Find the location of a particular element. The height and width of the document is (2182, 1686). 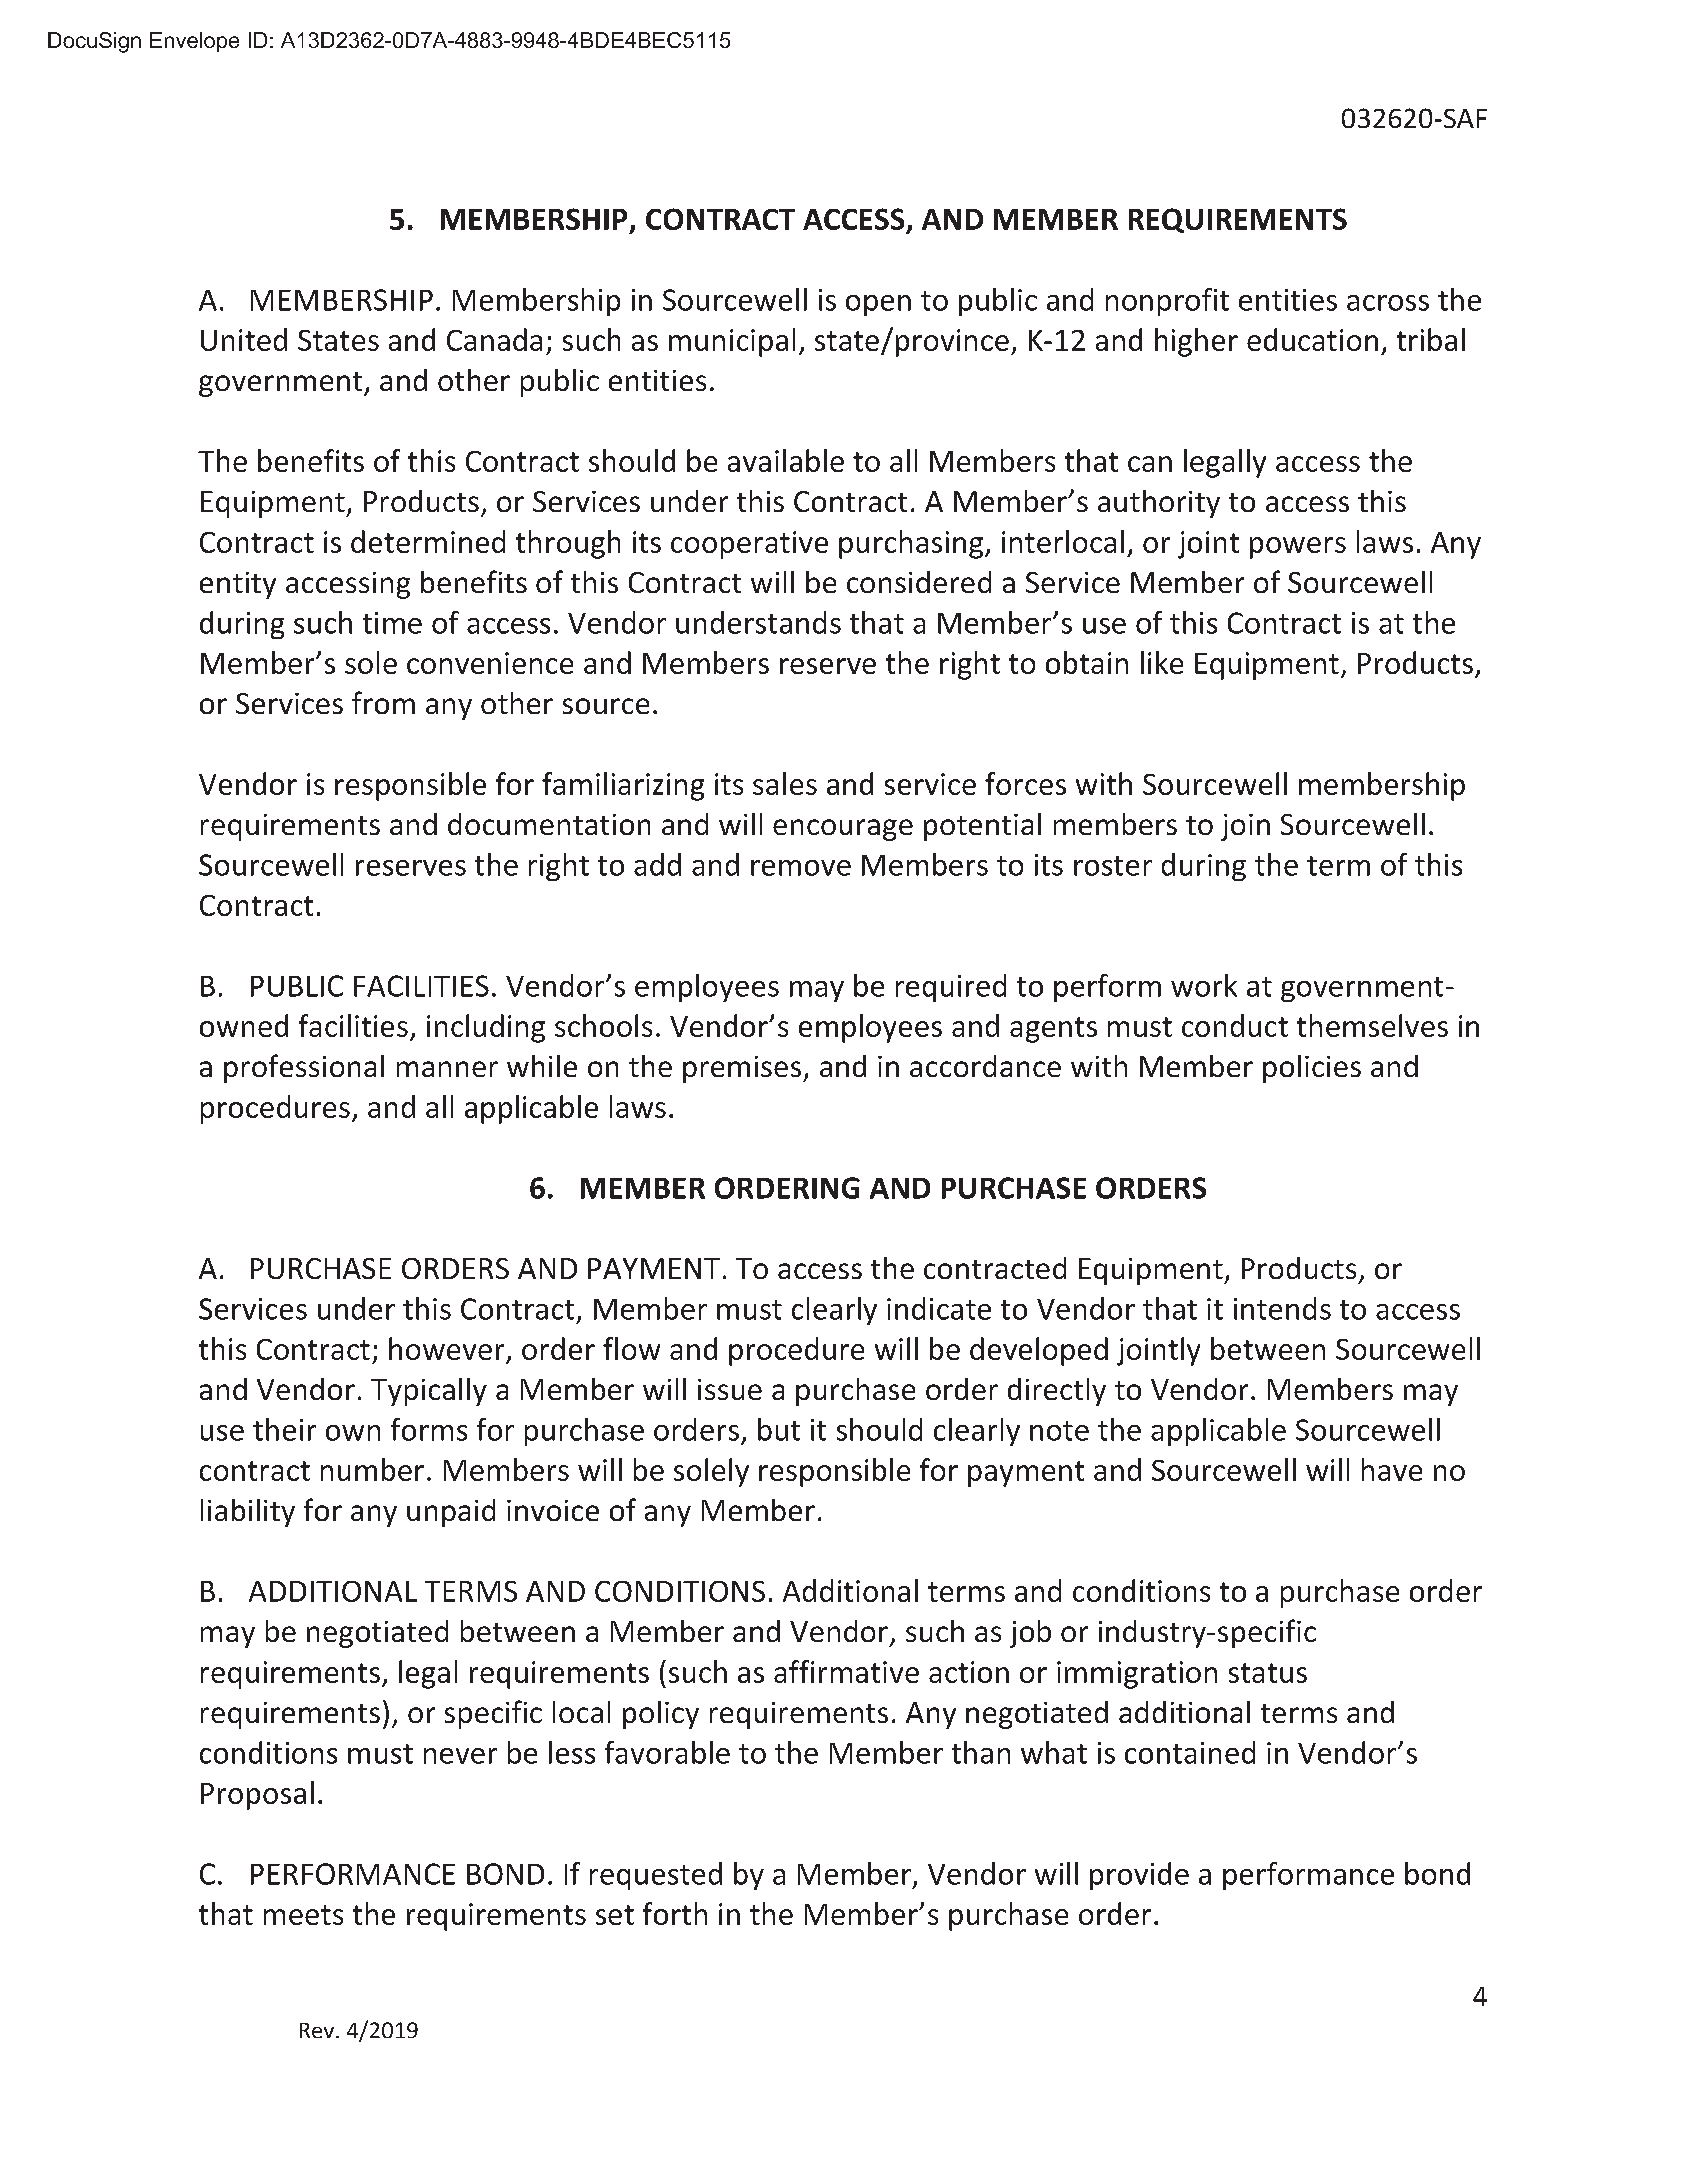

have is located at coordinates (1392, 1469).
